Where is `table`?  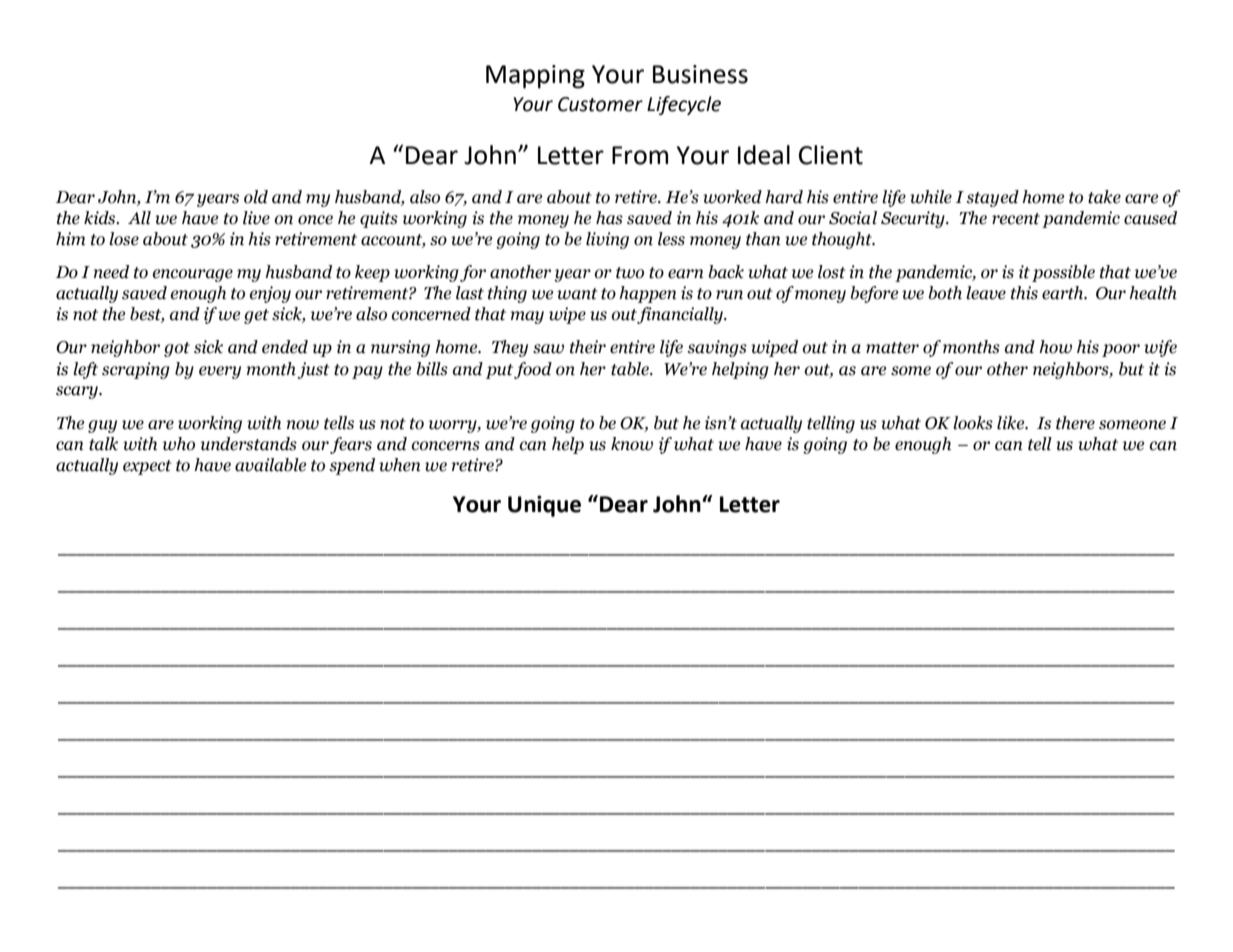
table is located at coordinates (631, 369).
